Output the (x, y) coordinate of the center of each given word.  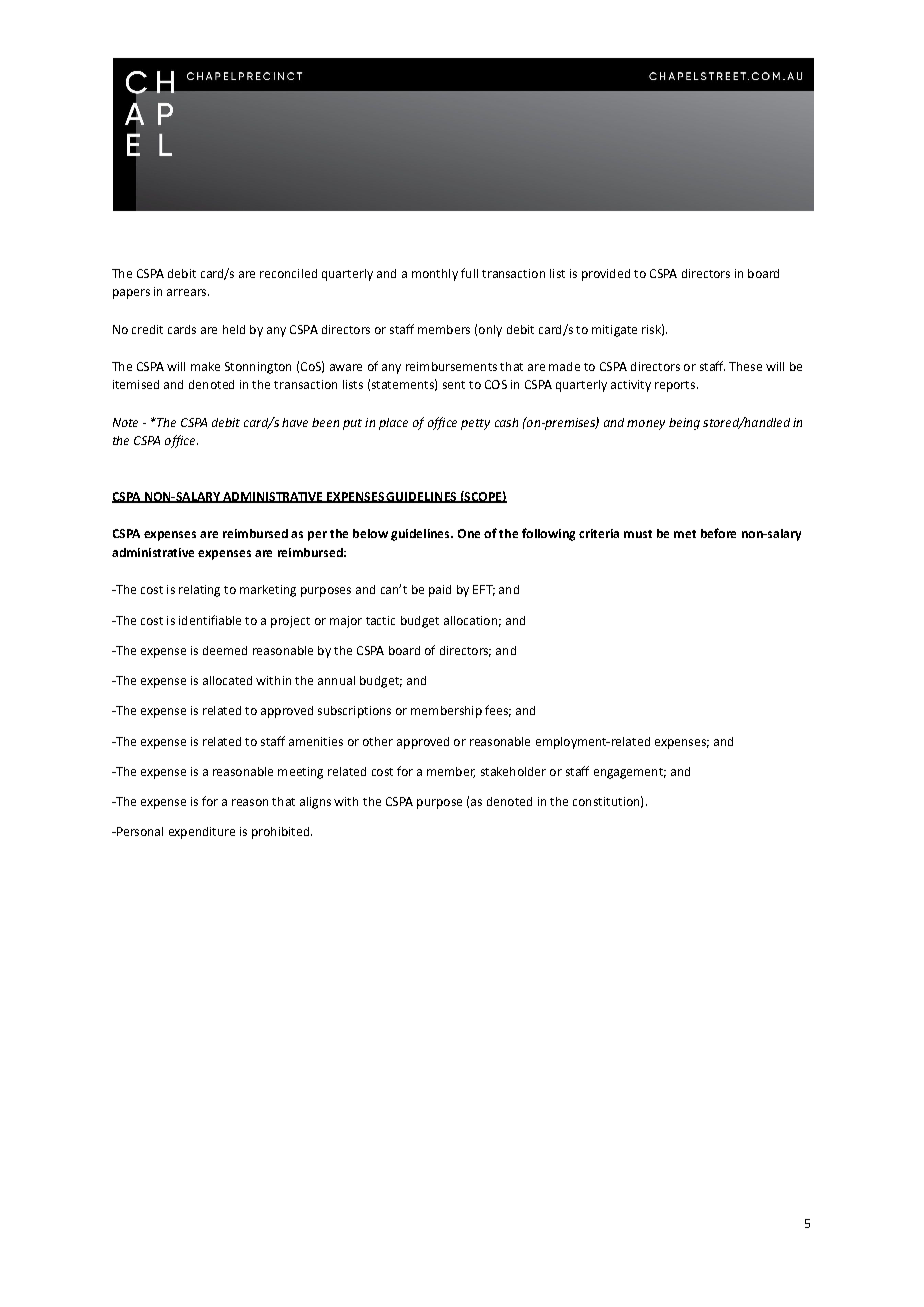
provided (606, 275)
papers (131, 294)
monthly (435, 275)
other (378, 741)
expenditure (202, 833)
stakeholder (513, 771)
